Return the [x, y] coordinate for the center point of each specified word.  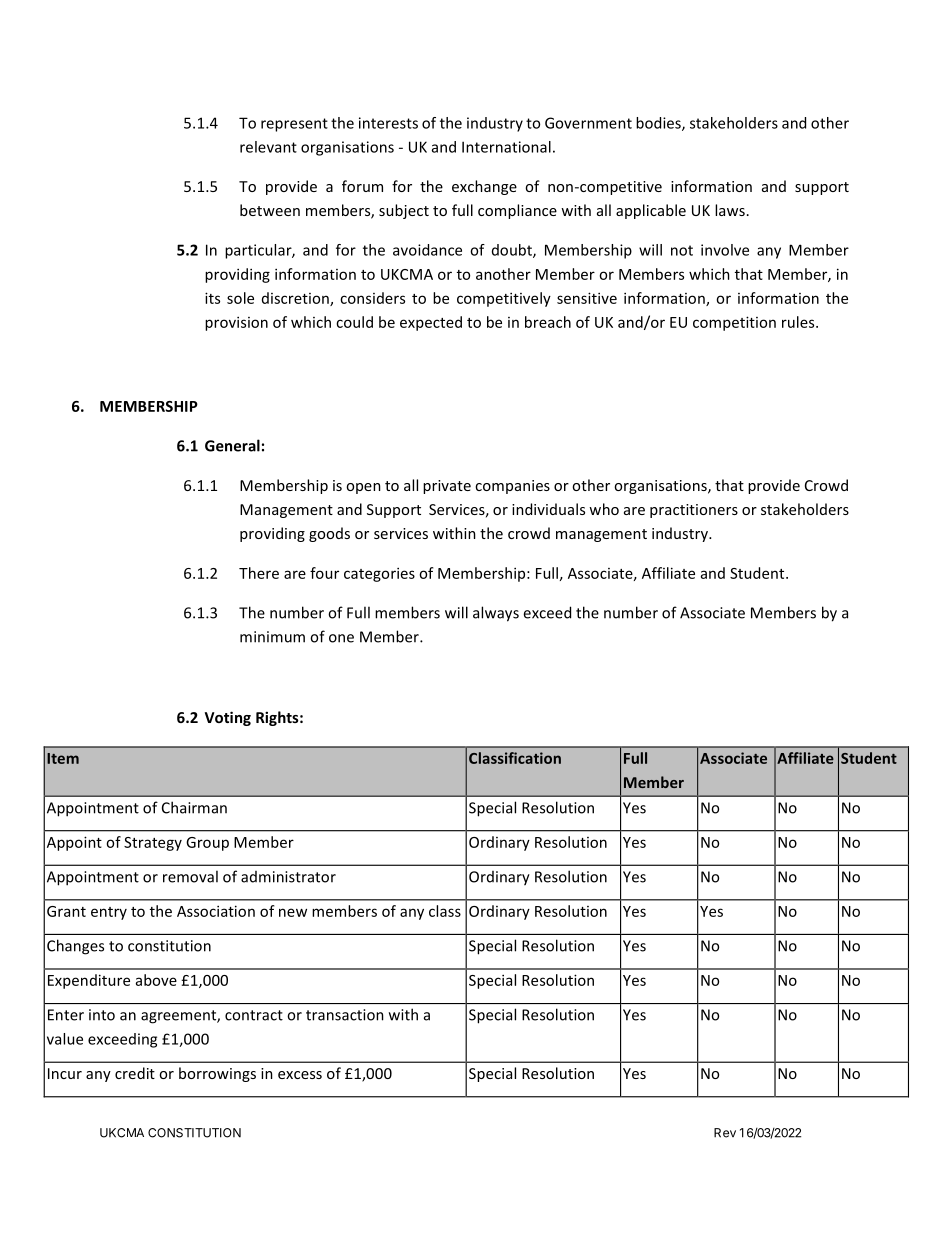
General [232, 445]
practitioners [694, 511]
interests [388, 123]
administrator [288, 877]
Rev [725, 1133]
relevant [268, 147]
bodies [659, 124]
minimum [272, 637]
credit [135, 1073]
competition [734, 323]
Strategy [153, 844]
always [496, 614]
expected [431, 323]
